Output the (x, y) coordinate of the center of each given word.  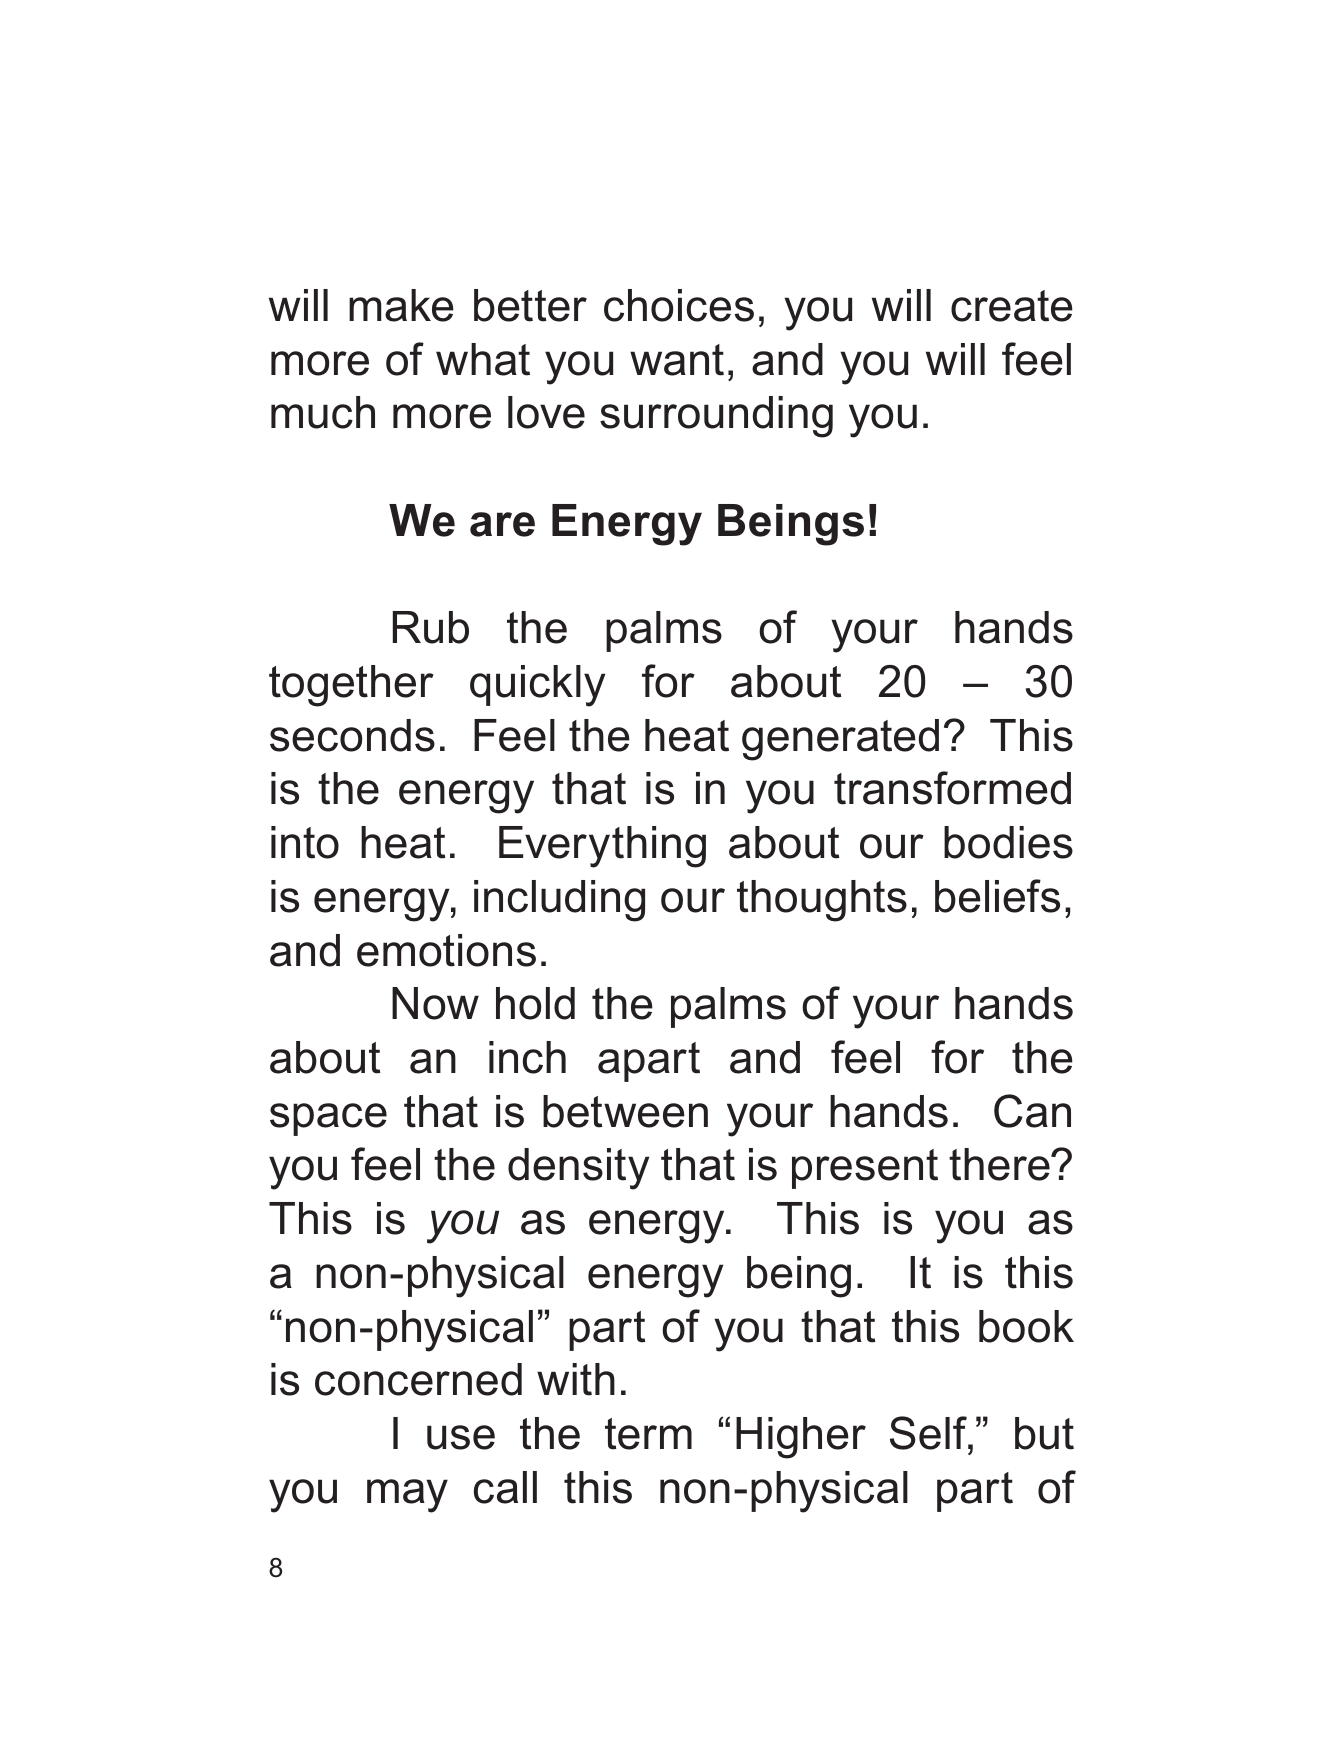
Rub (431, 627)
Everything (602, 847)
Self (929, 1433)
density (578, 1169)
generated (840, 740)
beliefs (997, 896)
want (677, 360)
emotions (446, 950)
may (407, 1496)
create (1012, 306)
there (1000, 1164)
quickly (537, 686)
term (648, 1434)
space (328, 1119)
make (401, 305)
